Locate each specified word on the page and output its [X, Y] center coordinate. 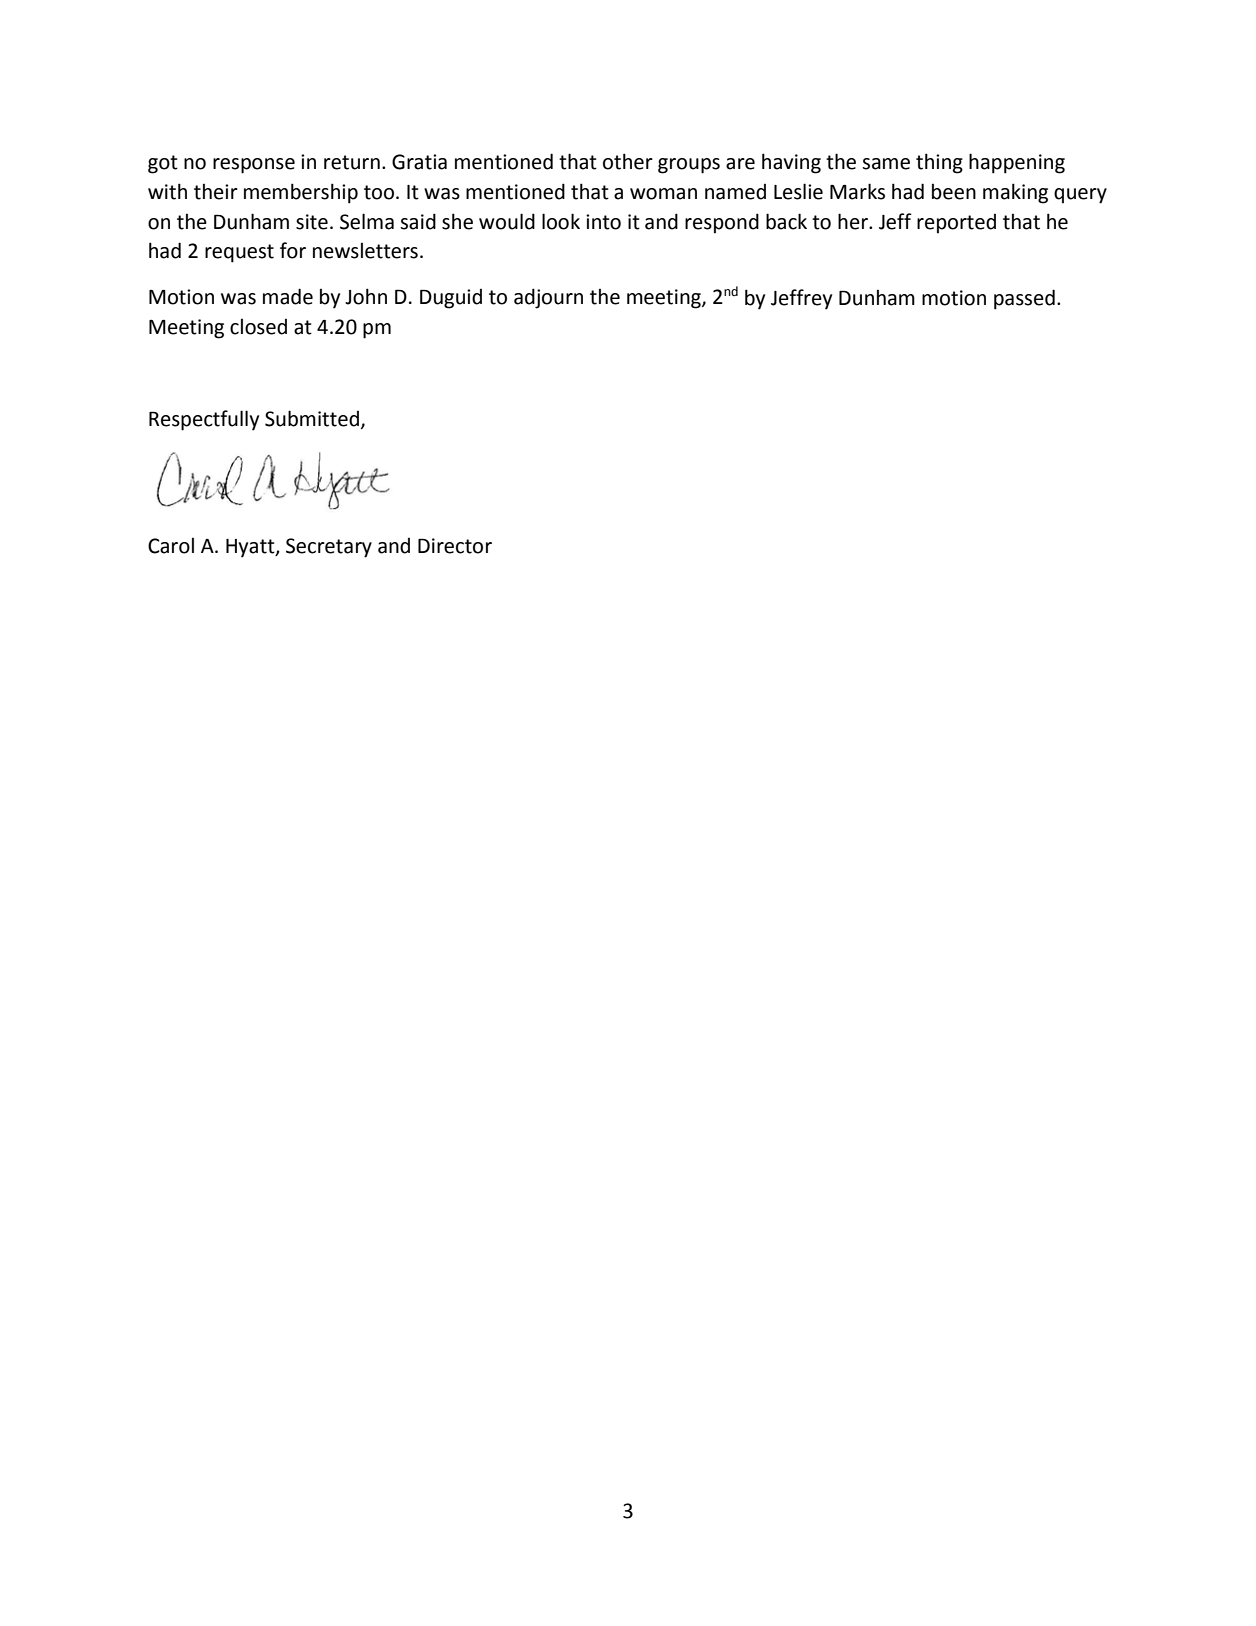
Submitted [312, 418]
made [288, 296]
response [254, 166]
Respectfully [204, 420]
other [628, 161]
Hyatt [251, 548]
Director [455, 546]
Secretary [329, 548]
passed [1024, 299]
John [366, 296]
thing [939, 163]
